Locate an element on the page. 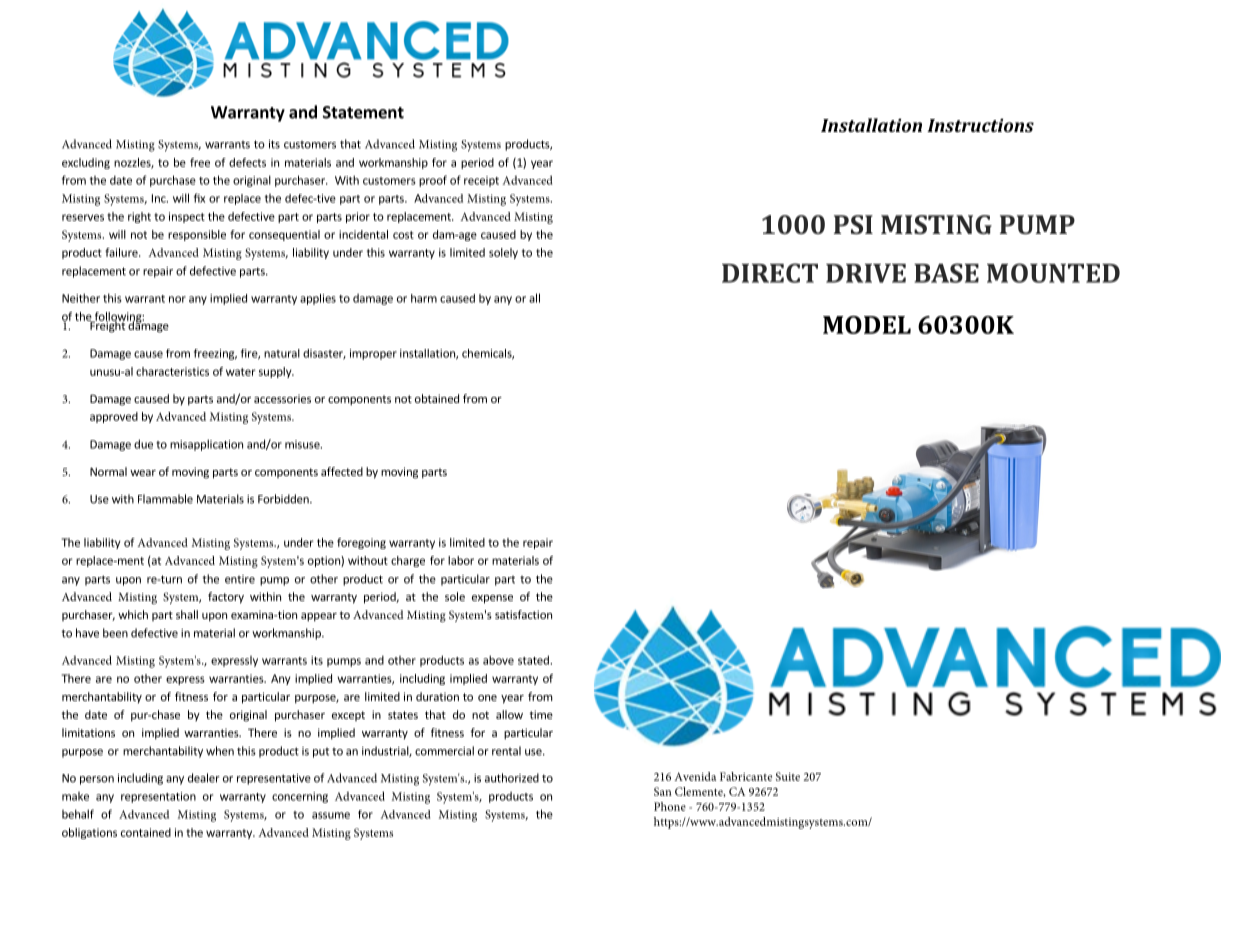  stated is located at coordinates (534, 660).
